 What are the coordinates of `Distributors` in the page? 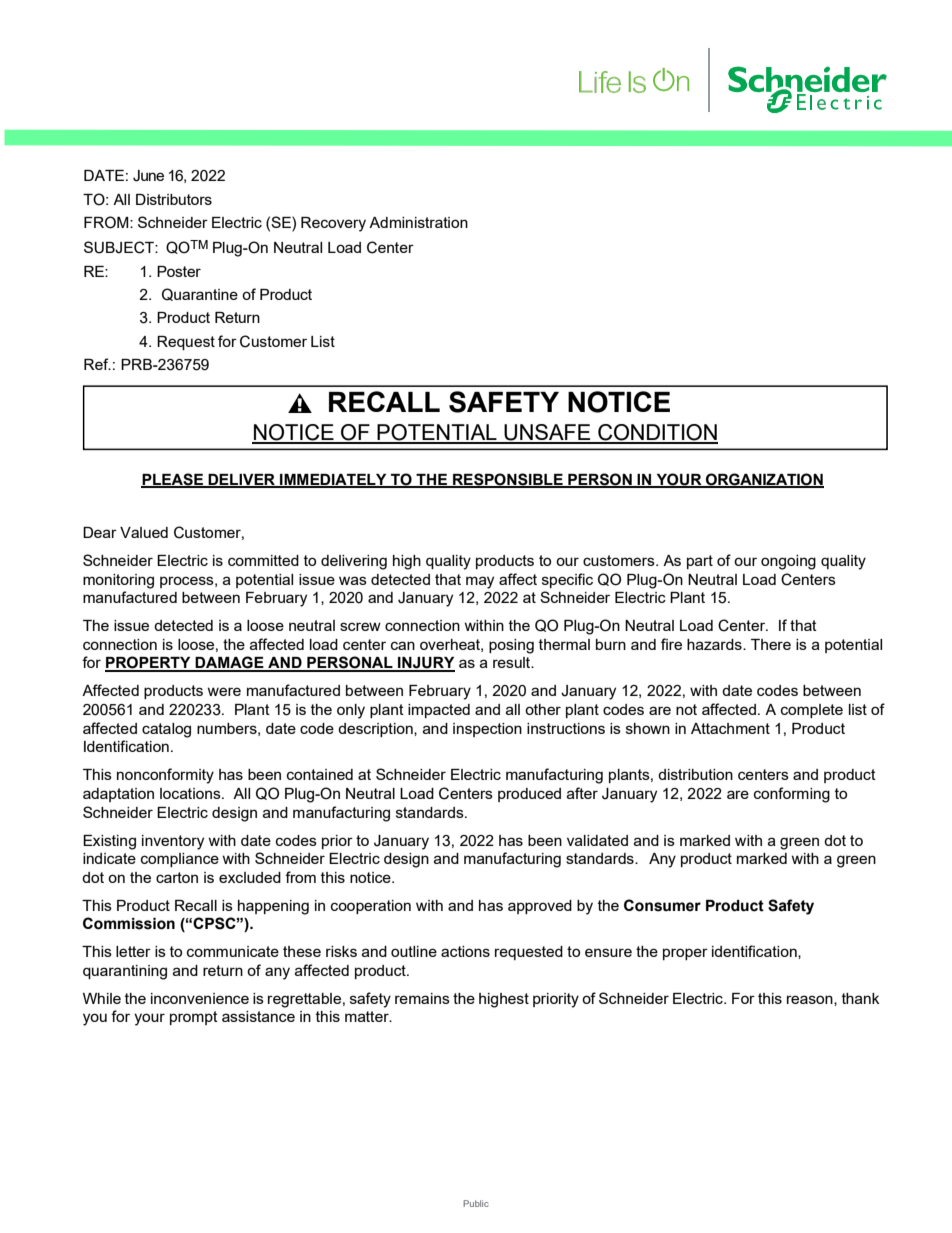 It's located at (174, 199).
